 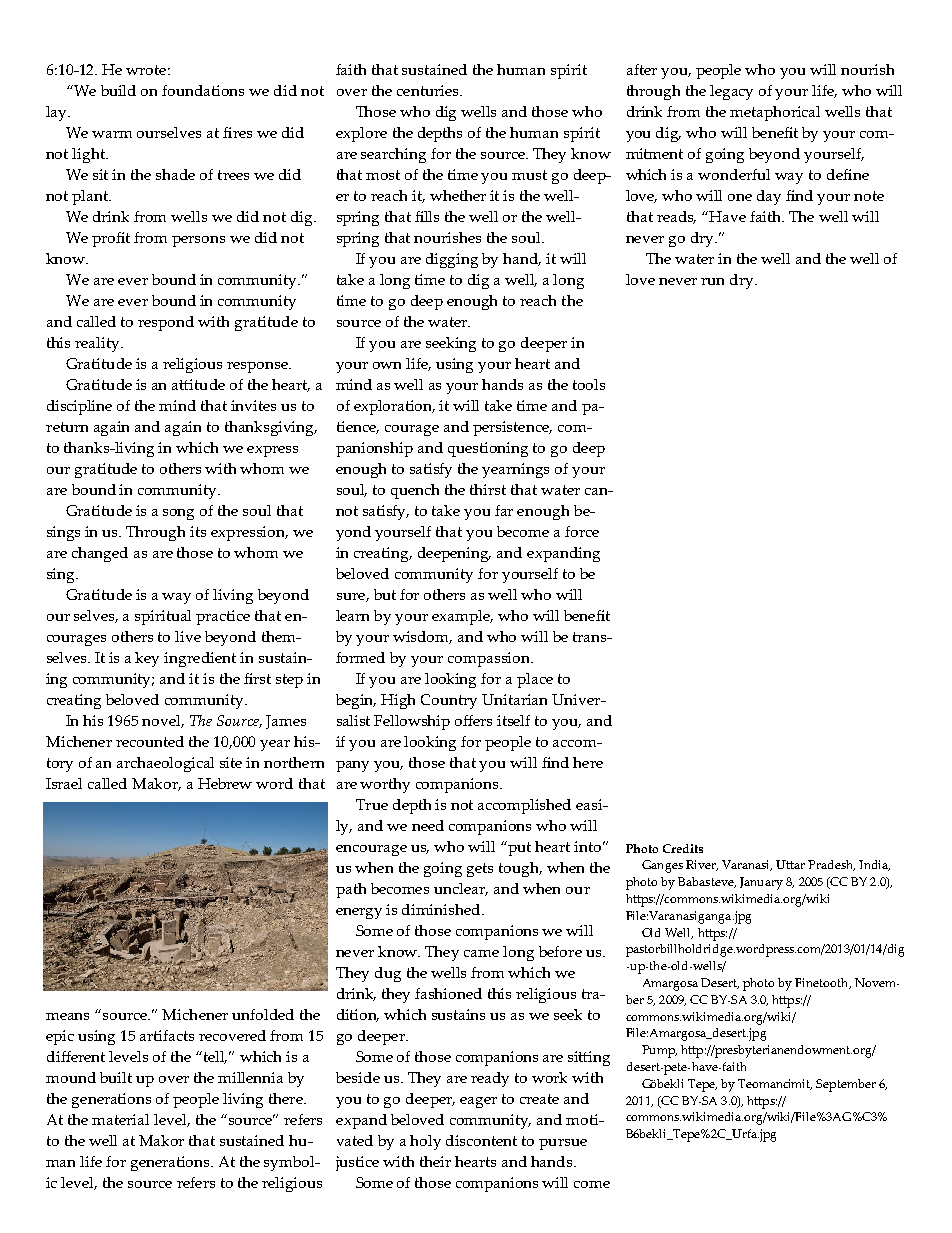 What do you see at coordinates (120, 1119) in the document?
I see `material` at bounding box center [120, 1119].
